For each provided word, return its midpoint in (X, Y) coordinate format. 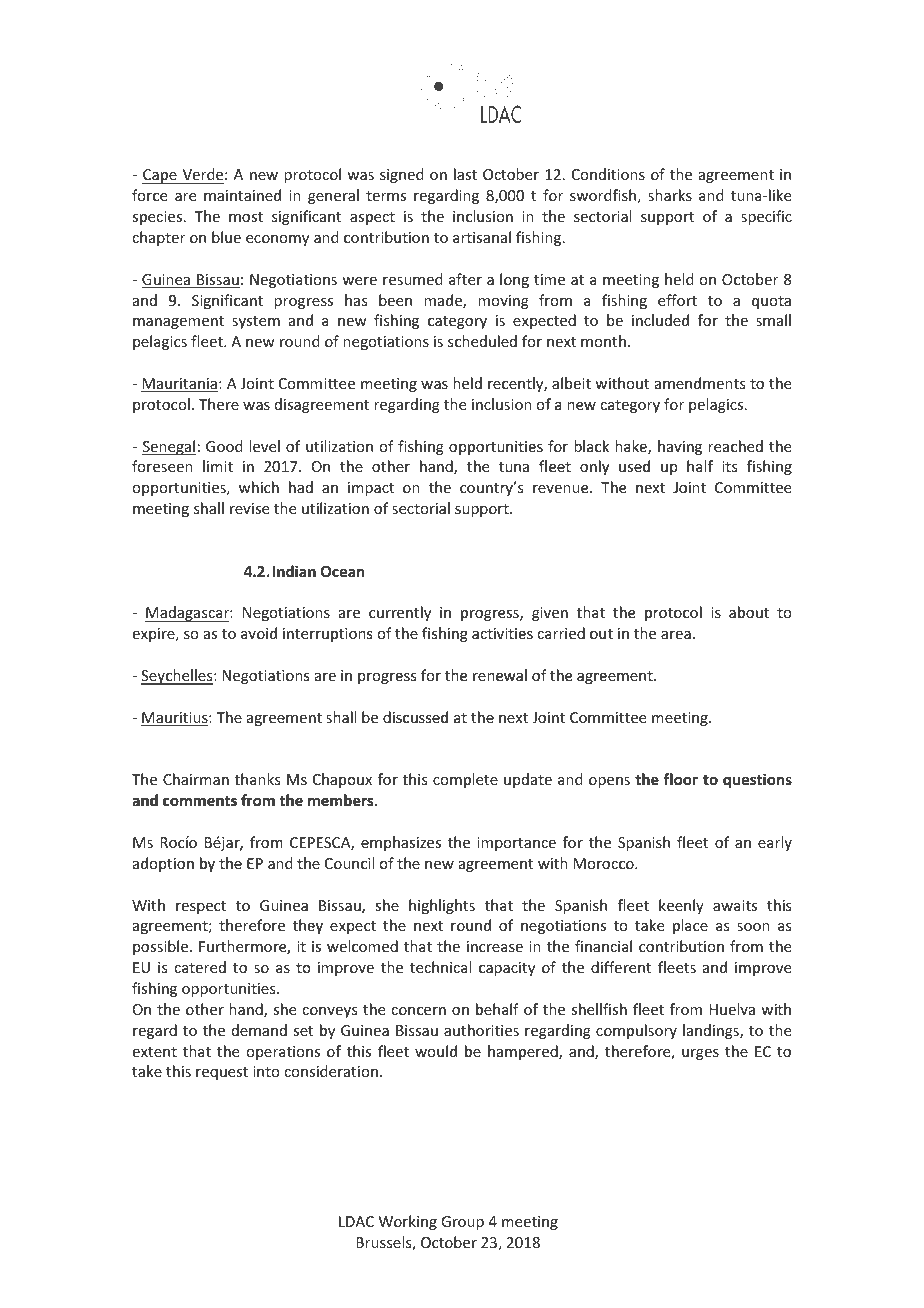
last (465, 174)
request (222, 1073)
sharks (670, 195)
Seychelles (178, 677)
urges (700, 1054)
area (676, 635)
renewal (500, 675)
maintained (242, 195)
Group (462, 1223)
